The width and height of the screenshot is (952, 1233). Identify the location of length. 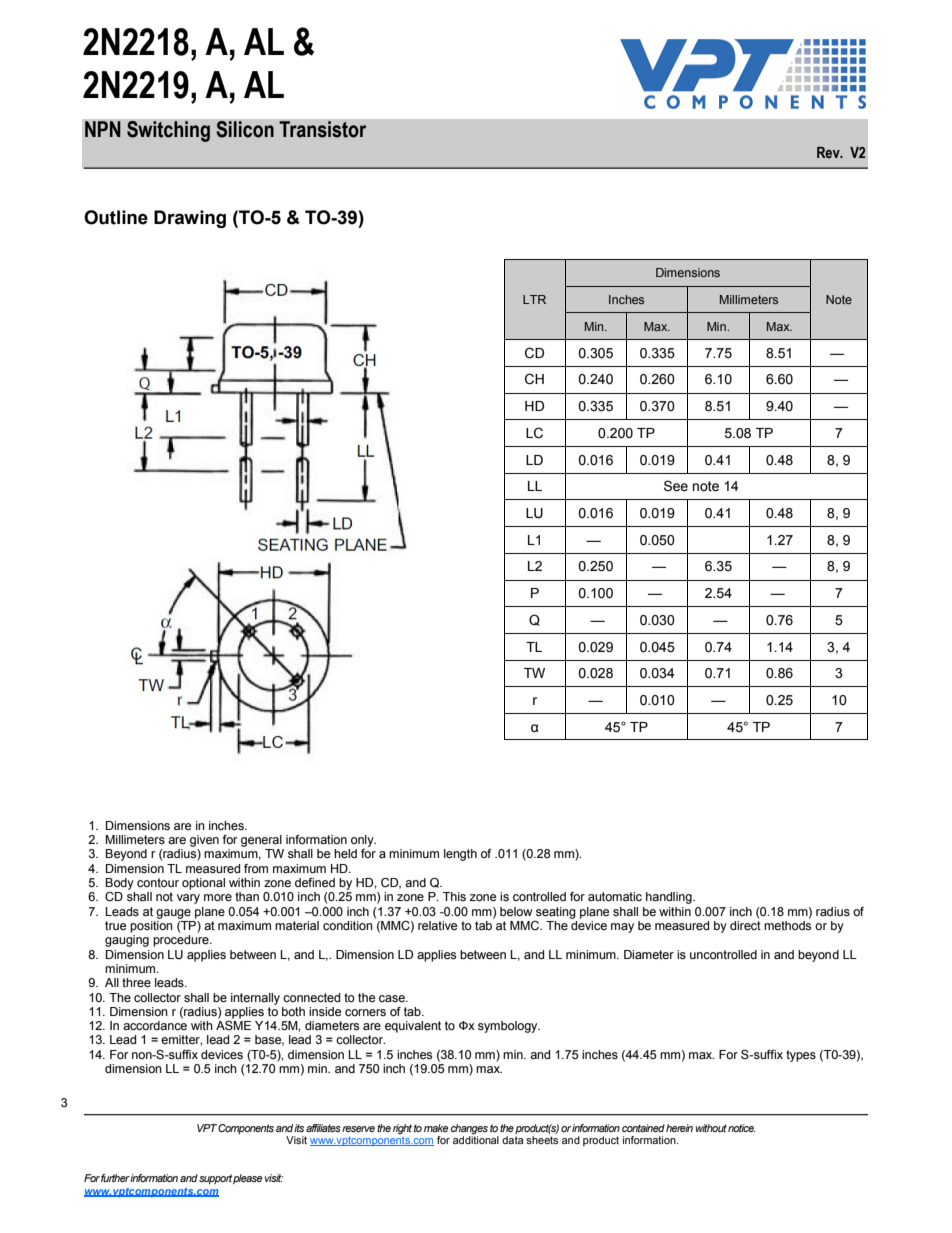
(460, 855).
